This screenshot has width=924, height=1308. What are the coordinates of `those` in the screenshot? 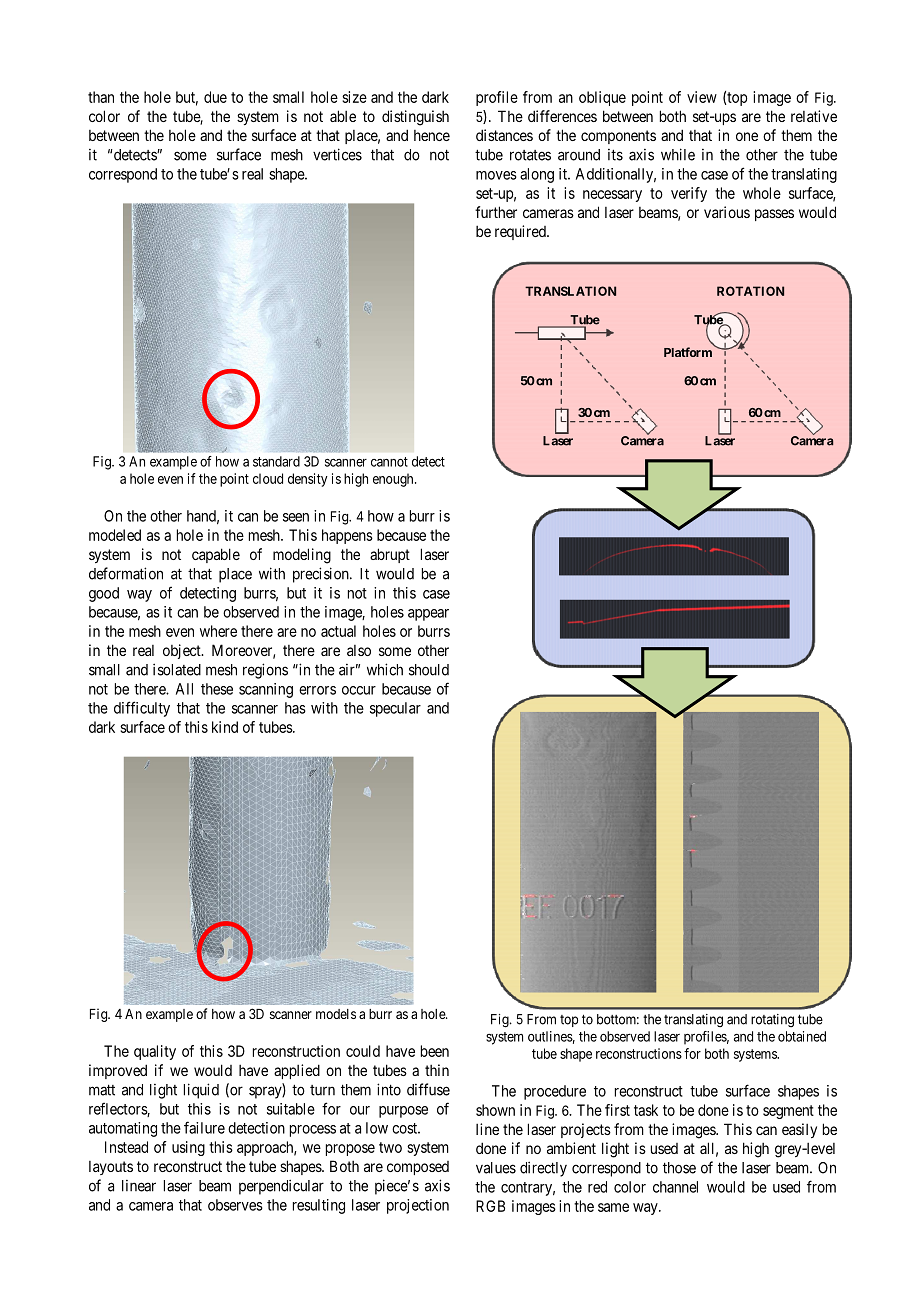 It's located at (679, 1168).
